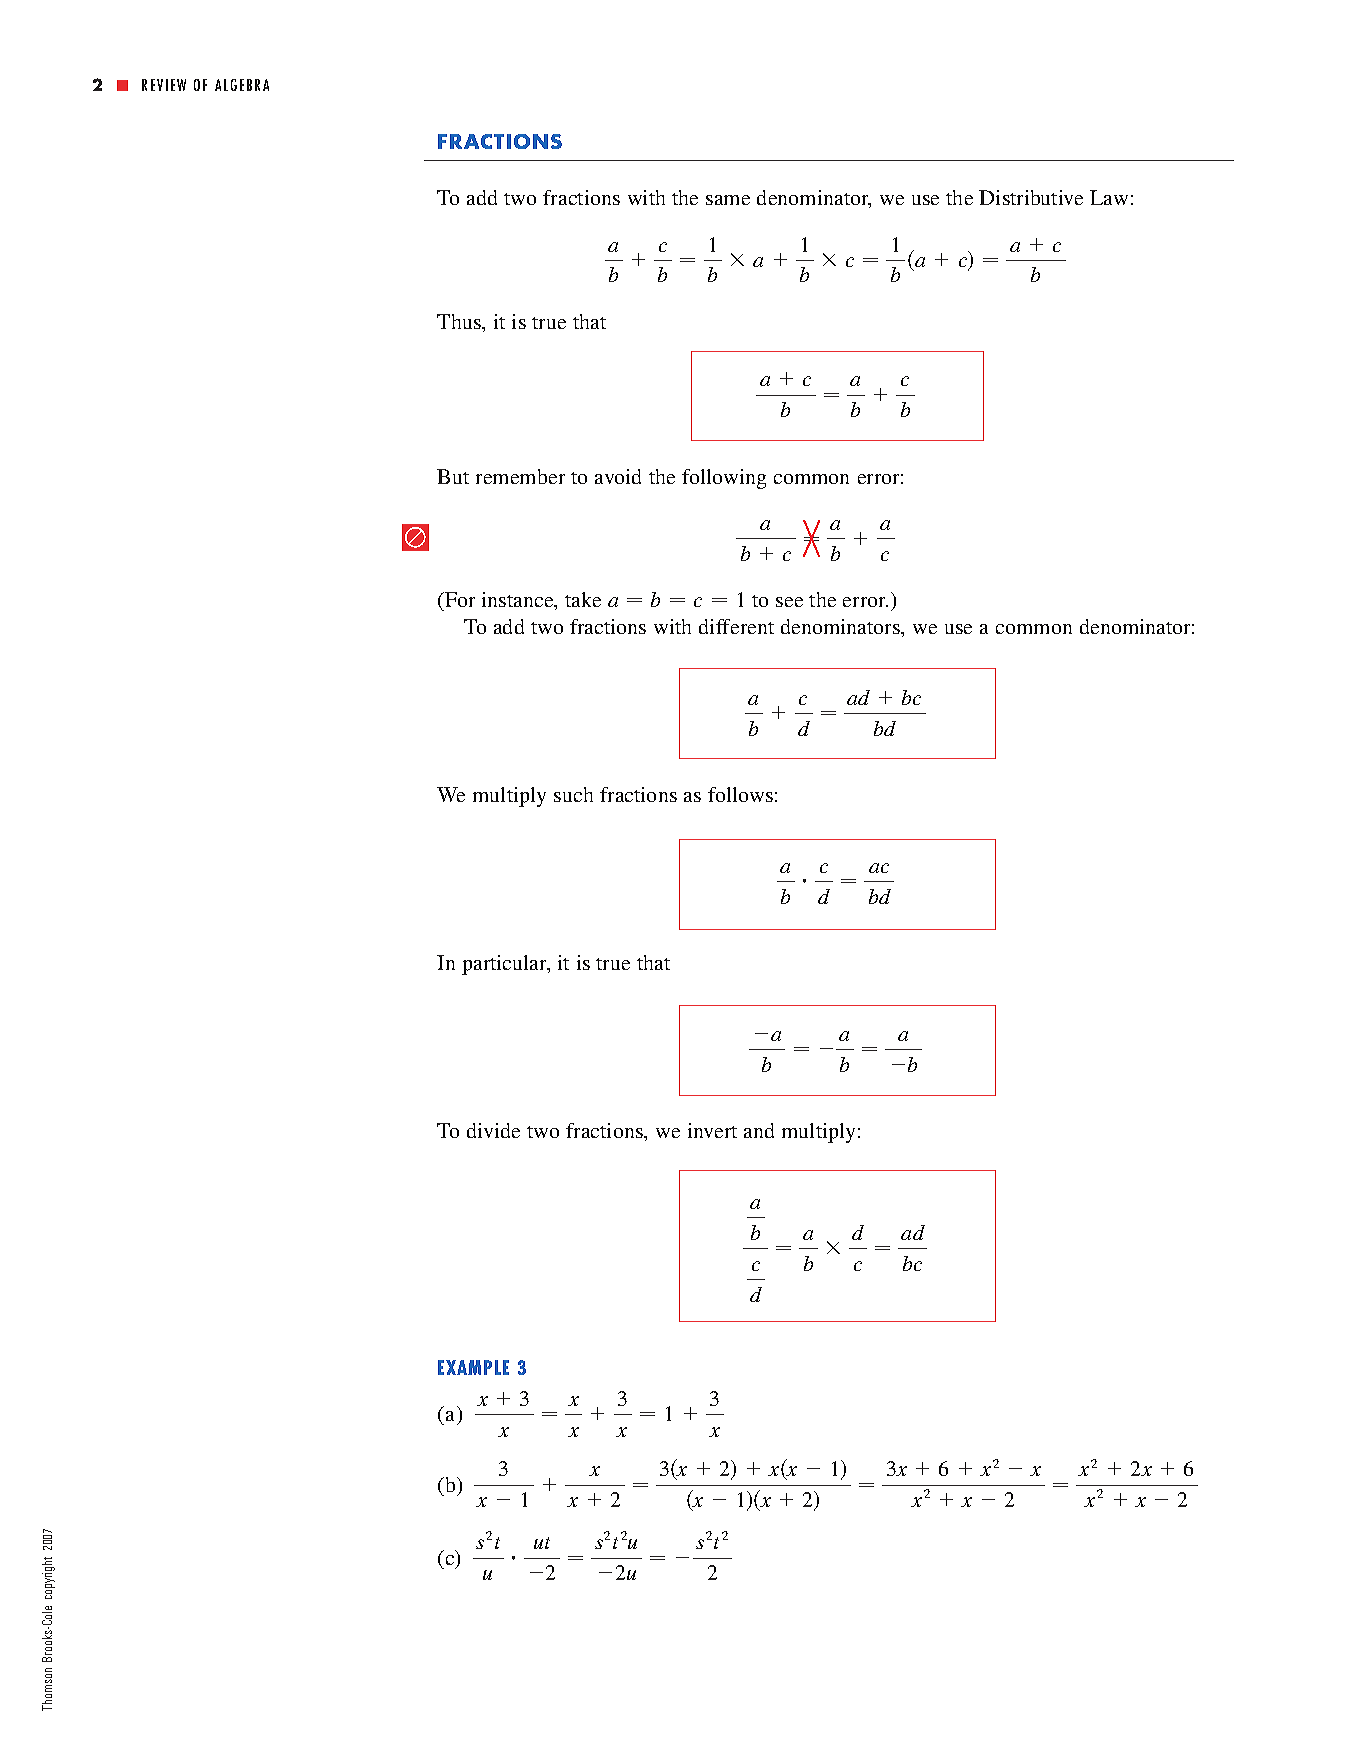 Image resolution: width=1353 pixels, height=1751 pixels. I want to click on EXAMPLE, so click(473, 1367).
